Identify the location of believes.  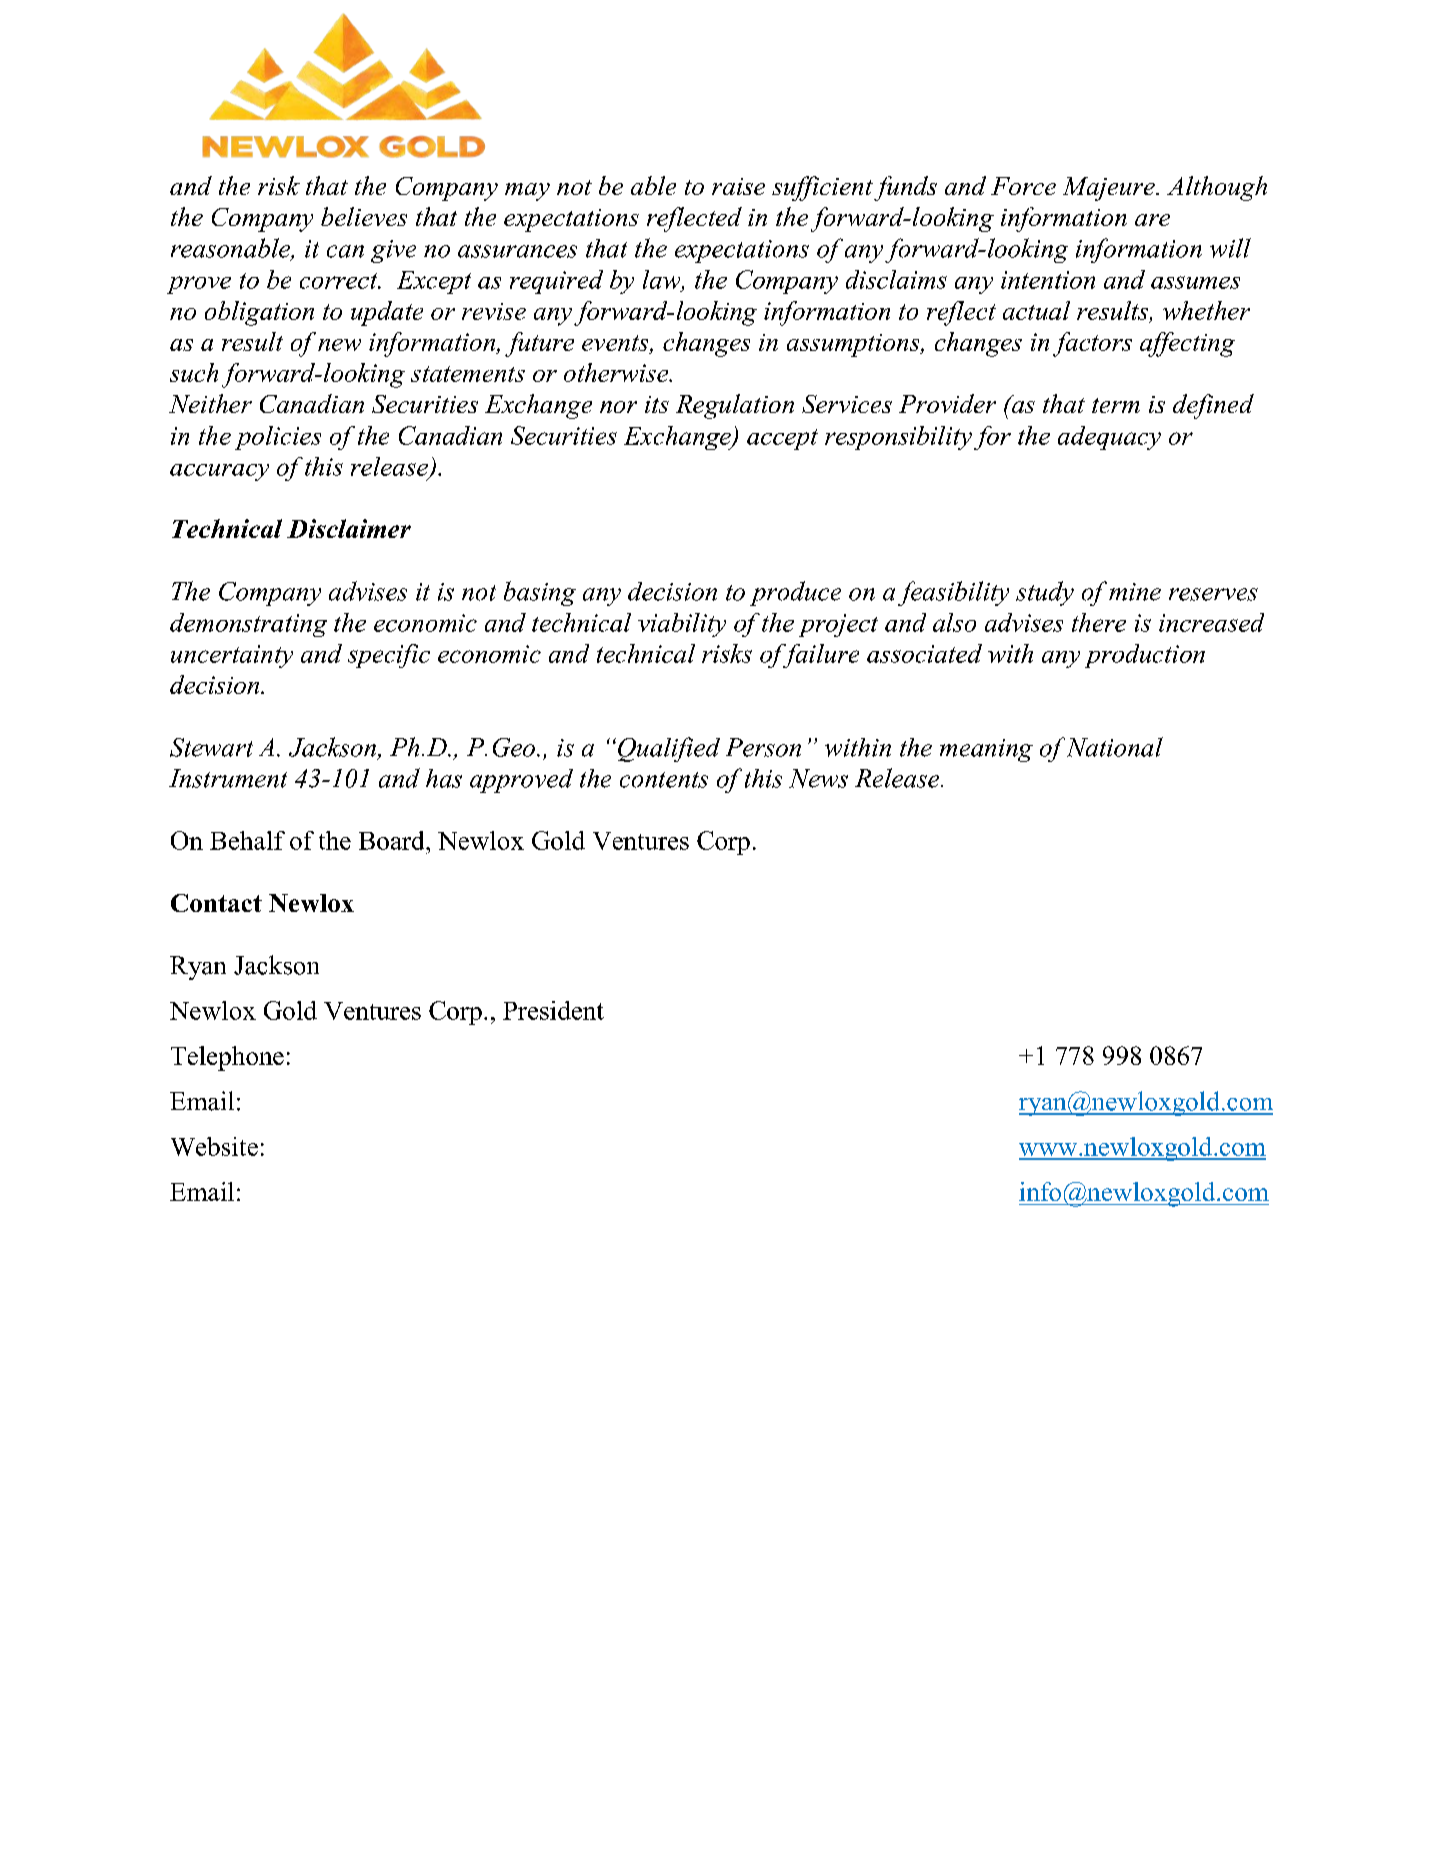
(364, 216).
